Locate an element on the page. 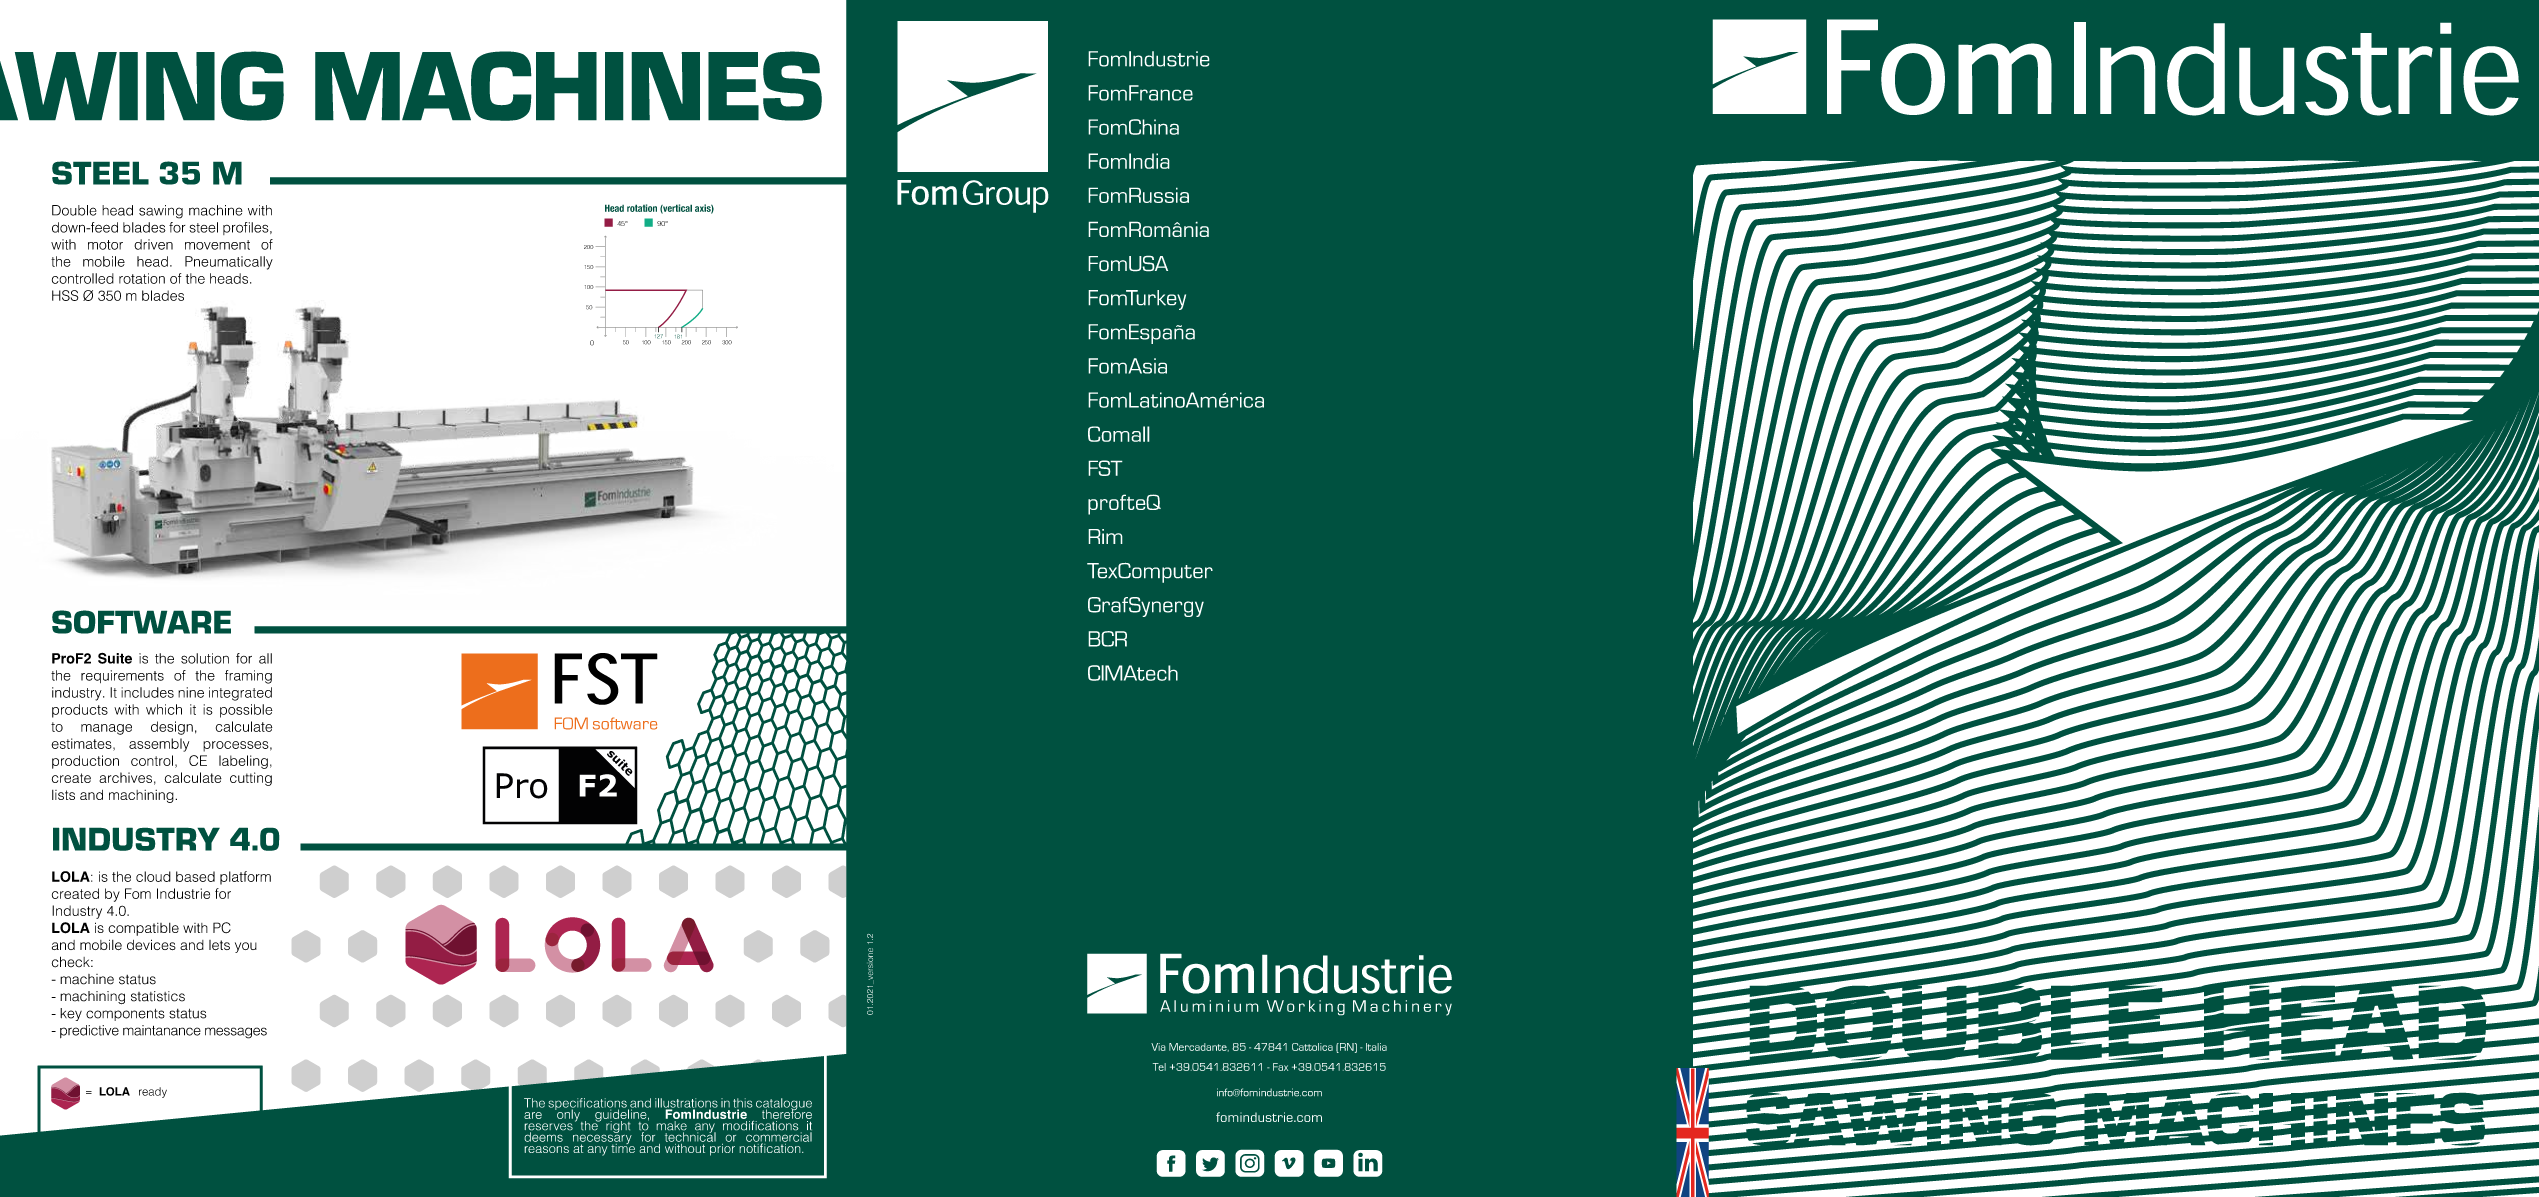  SOFTWARE is located at coordinates (141, 622).
